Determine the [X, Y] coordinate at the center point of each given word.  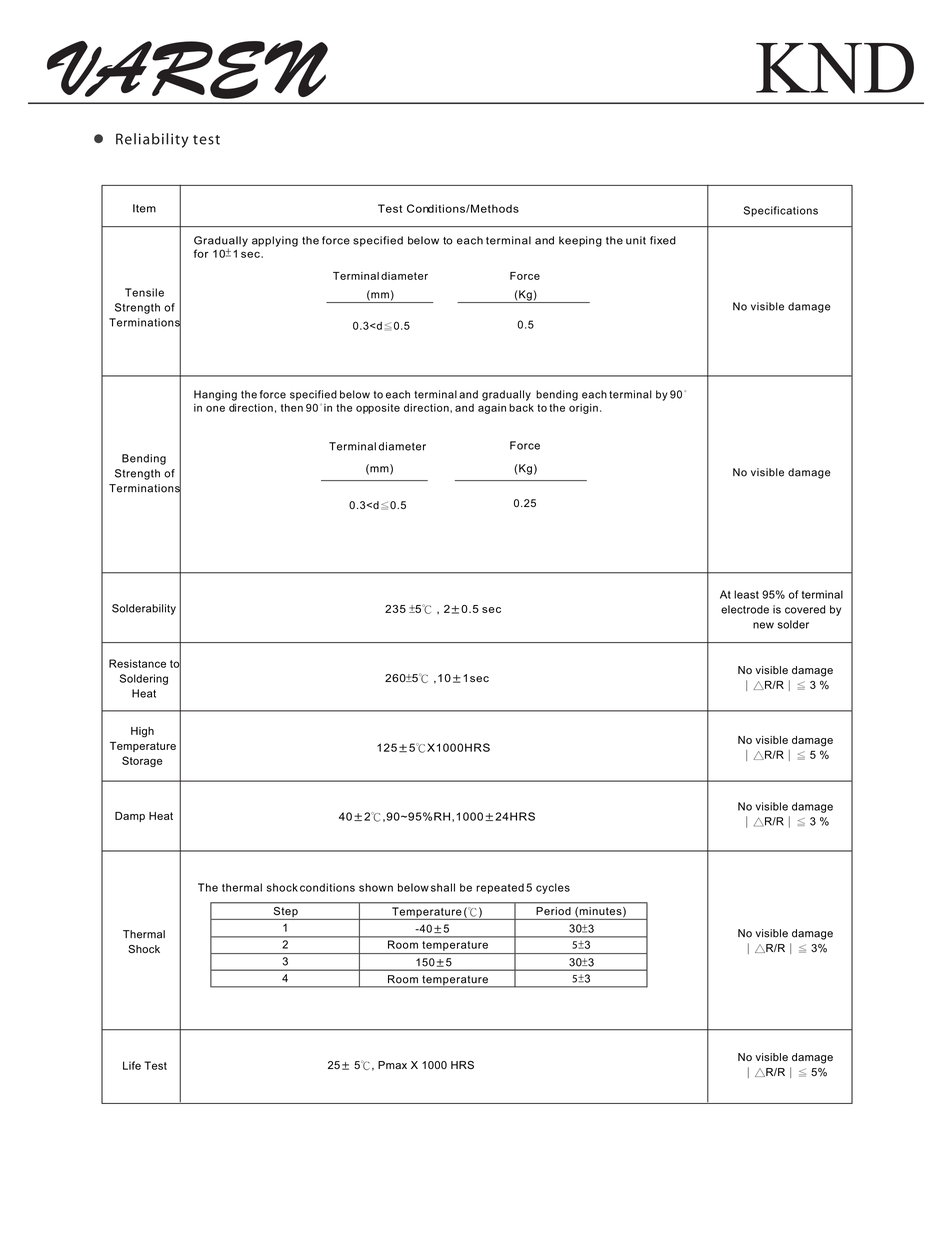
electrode [745, 609]
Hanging [215, 395]
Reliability [152, 140]
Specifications [781, 211]
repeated [500, 888]
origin [583, 409]
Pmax [392, 1065]
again [492, 409]
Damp [130, 817]
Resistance [137, 663]
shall [443, 887]
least [746, 594]
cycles [553, 888]
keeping [580, 241]
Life [132, 1065]
